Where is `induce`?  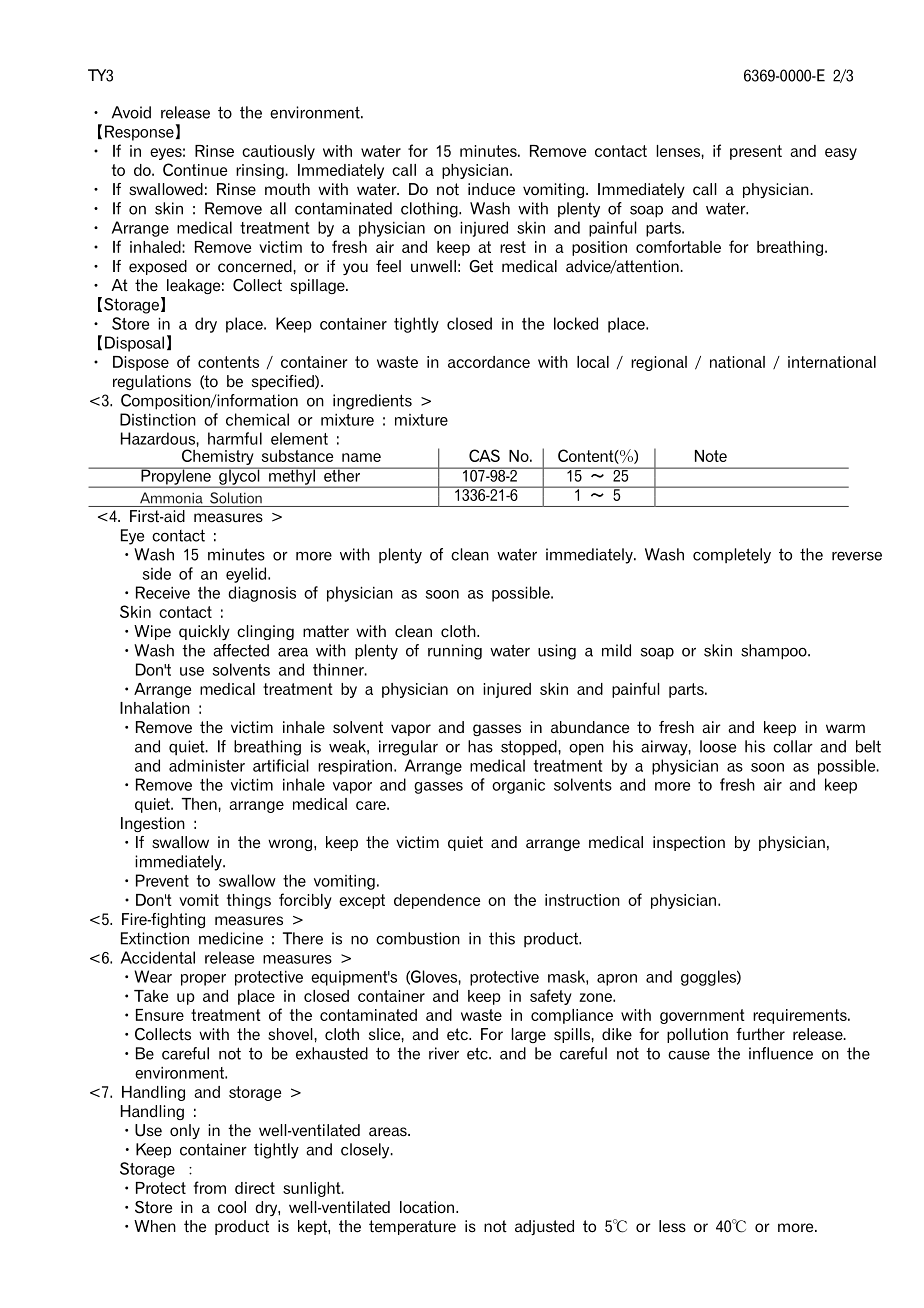 induce is located at coordinates (491, 189).
